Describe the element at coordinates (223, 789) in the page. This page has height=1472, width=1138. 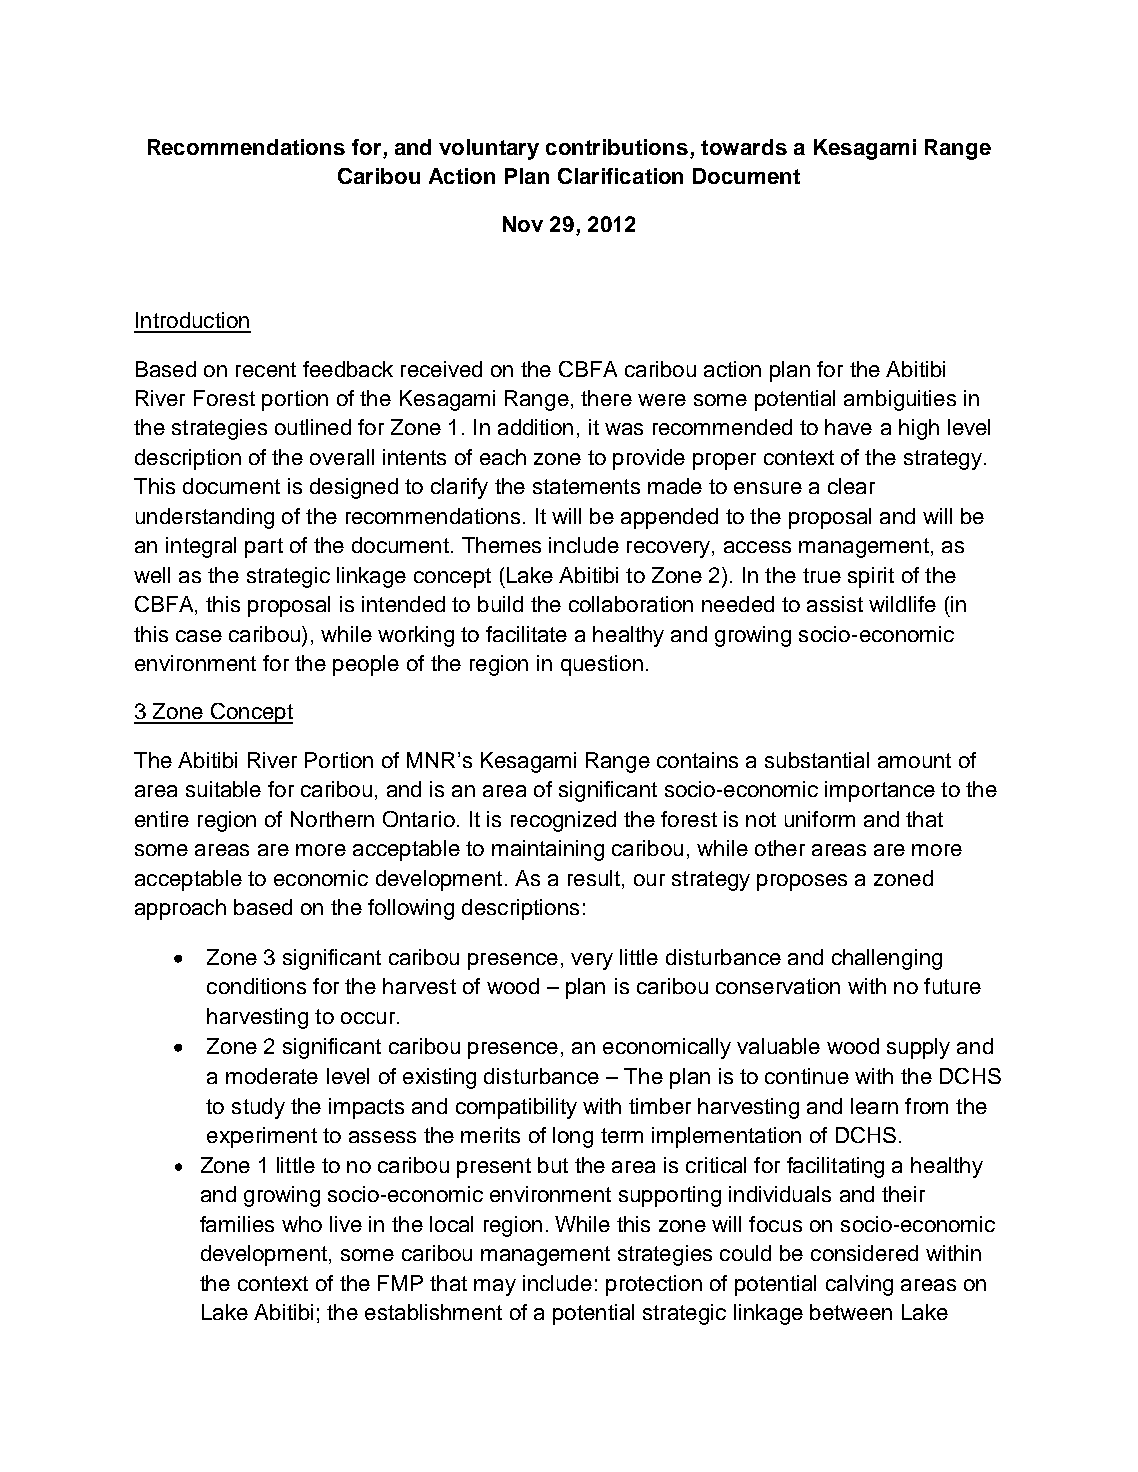
I see `suitable` at that location.
